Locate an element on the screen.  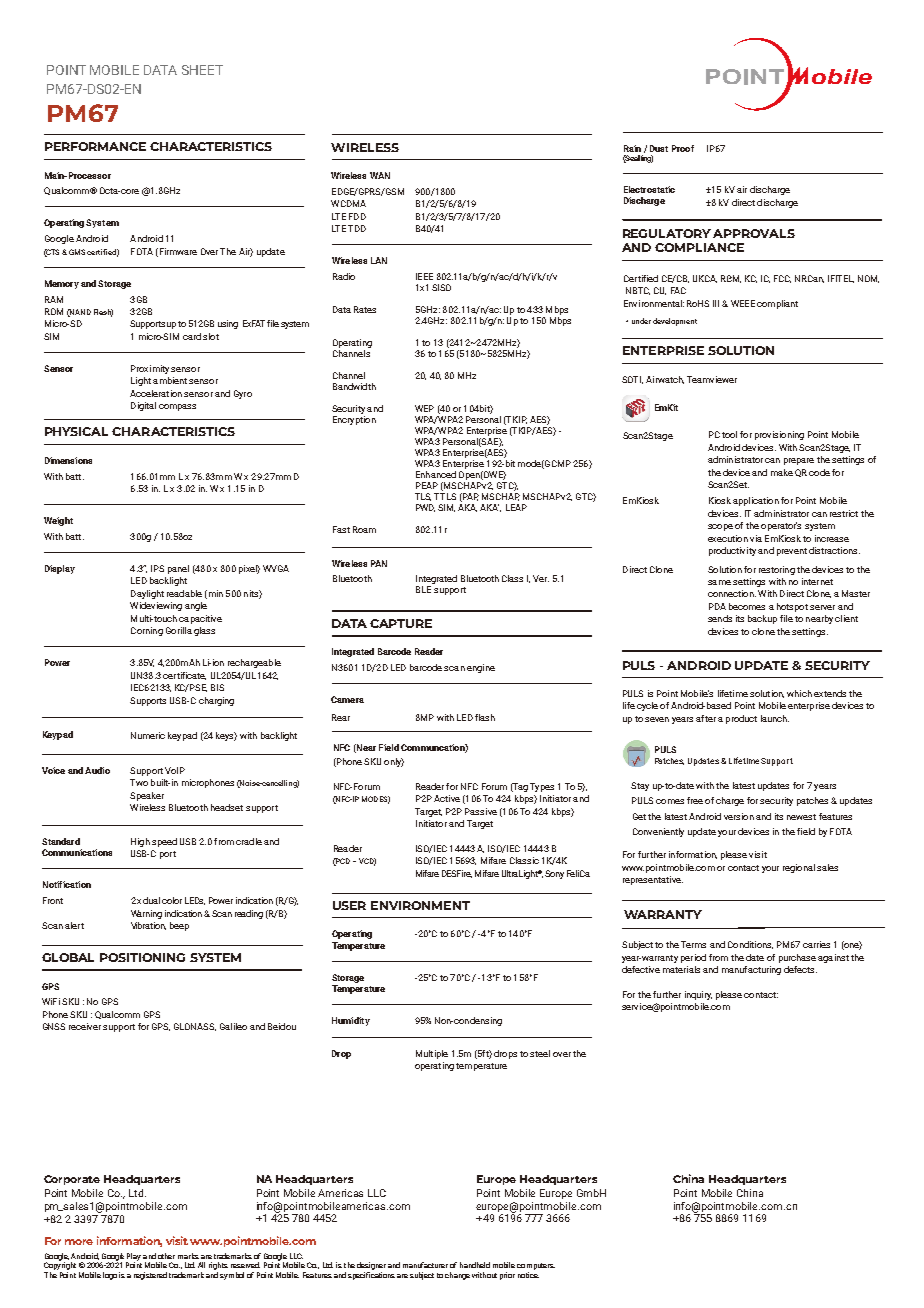
engine is located at coordinates (481, 668).
